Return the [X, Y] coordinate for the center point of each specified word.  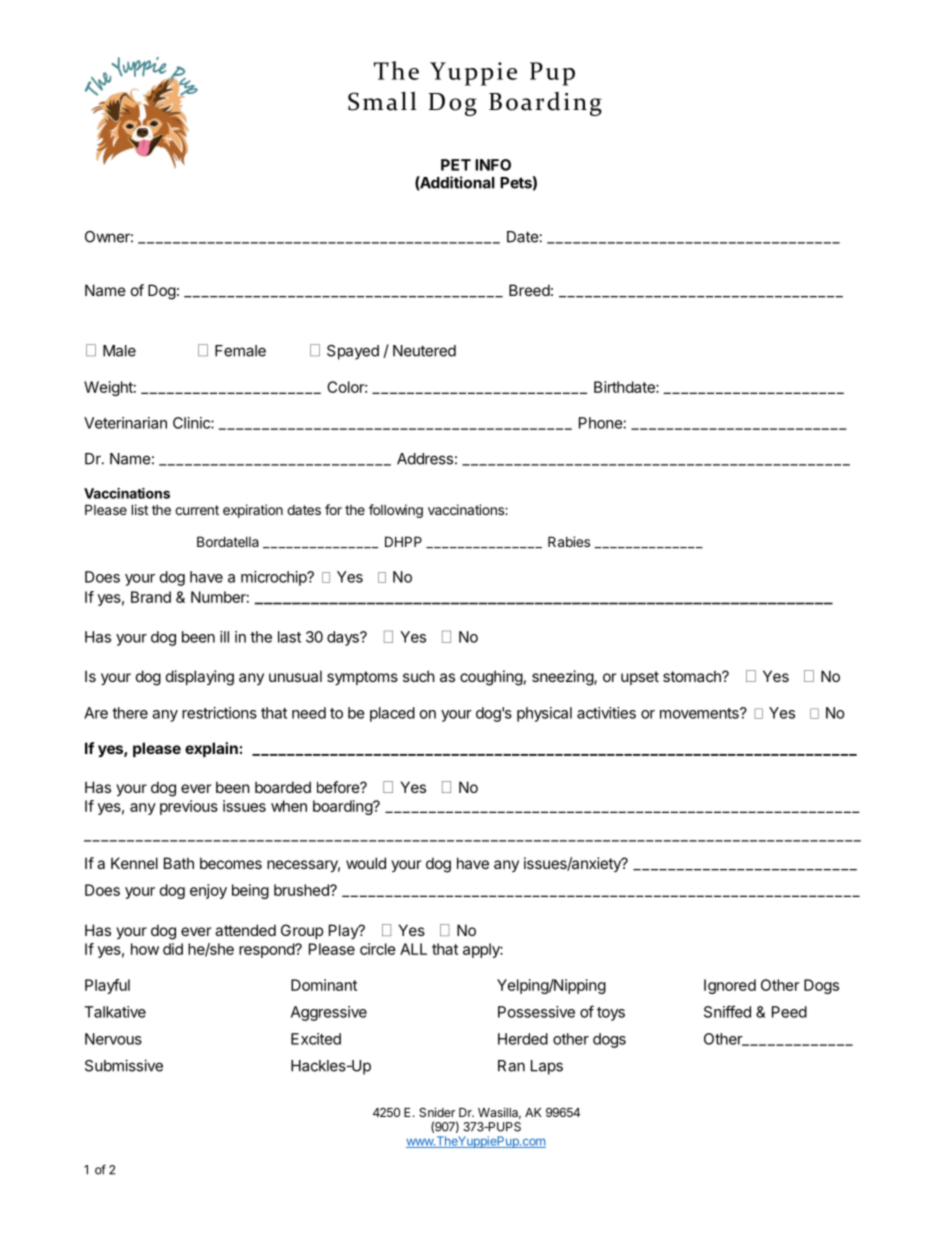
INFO [493, 165]
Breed [529, 290]
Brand [151, 597]
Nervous [113, 1039]
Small [382, 101]
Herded [523, 1039]
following [396, 511]
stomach [693, 676]
